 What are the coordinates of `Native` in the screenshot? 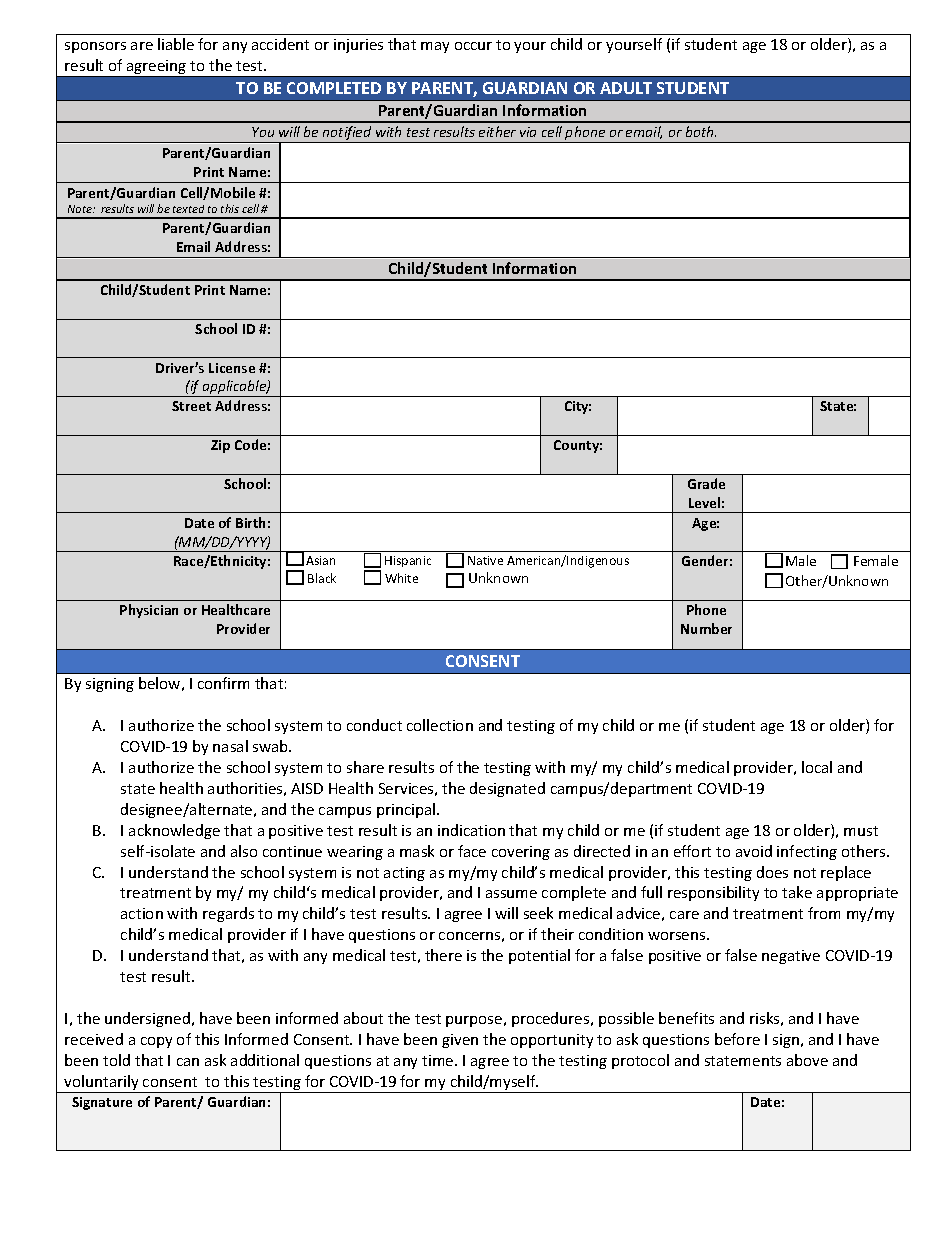 It's located at (485, 560).
